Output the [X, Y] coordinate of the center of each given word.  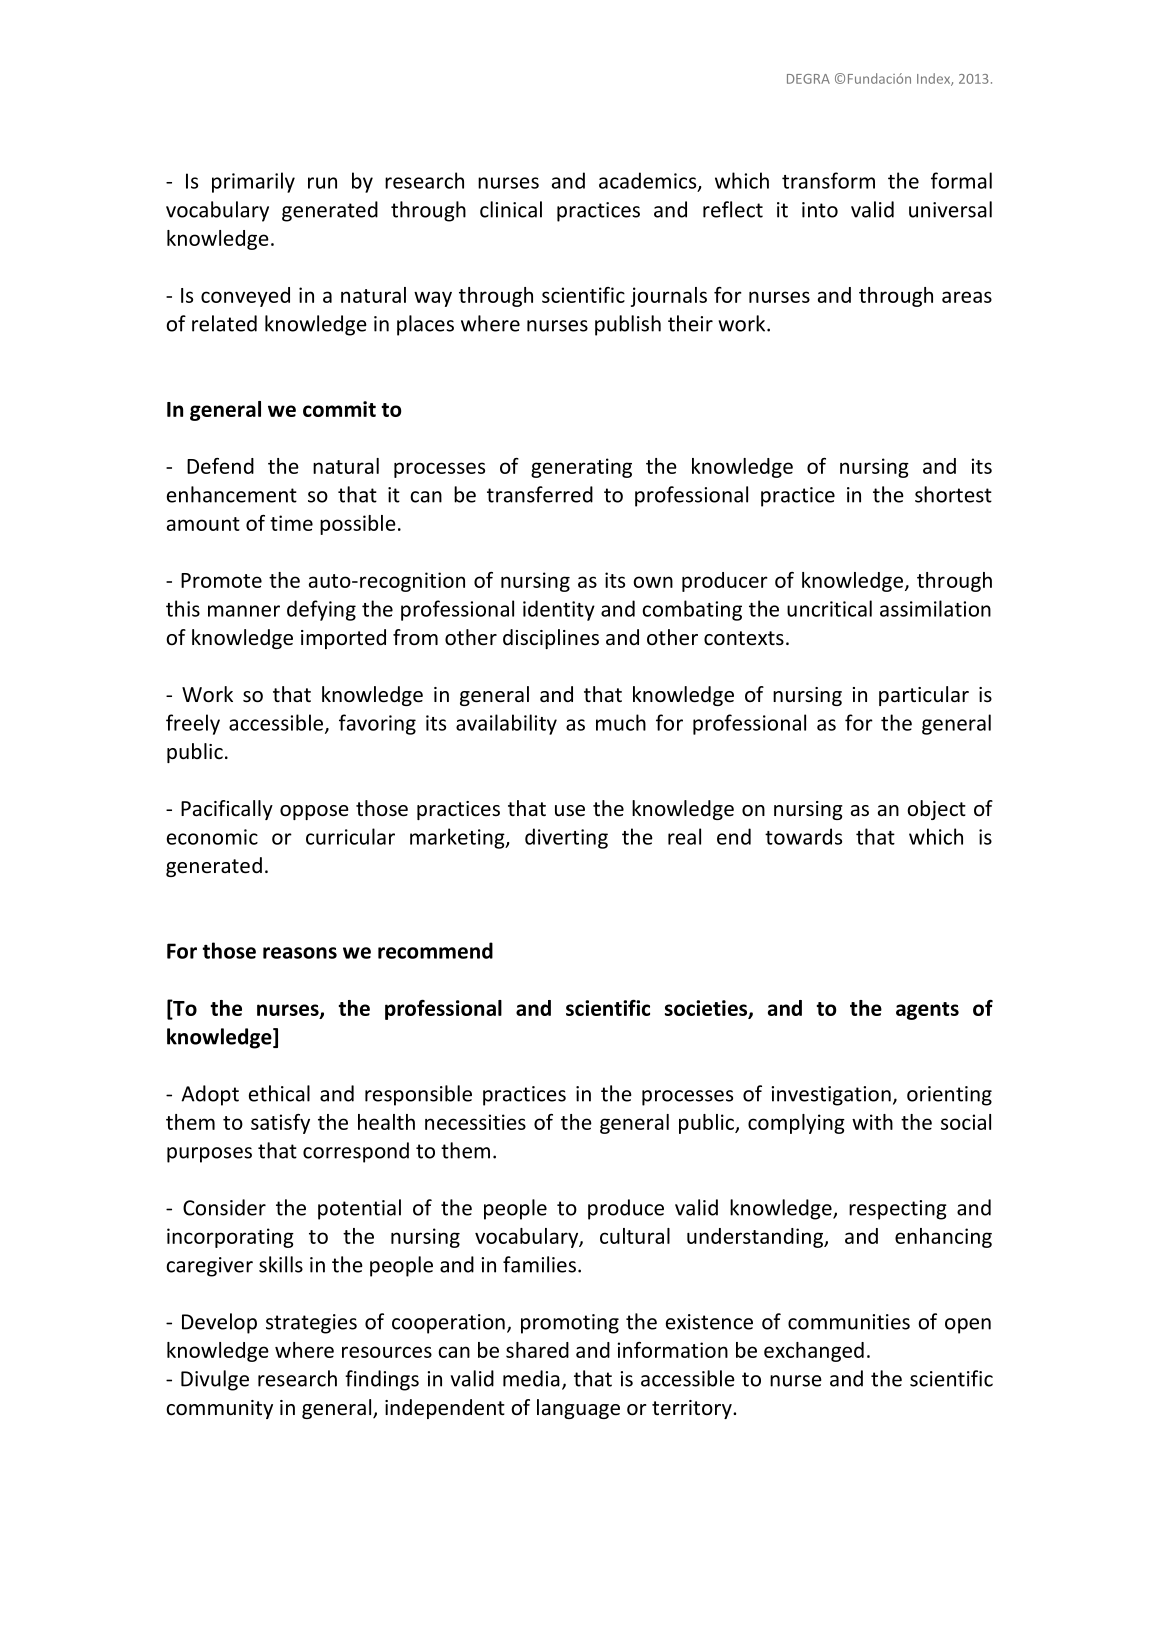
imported [343, 639]
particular [924, 696]
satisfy [280, 1124]
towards [803, 836]
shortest [953, 494]
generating [581, 468]
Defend [220, 466]
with [872, 1122]
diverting [566, 838]
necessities [475, 1122]
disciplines [551, 639]
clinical [511, 209]
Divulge [215, 1380]
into [820, 210]
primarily [253, 182]
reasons [300, 953]
